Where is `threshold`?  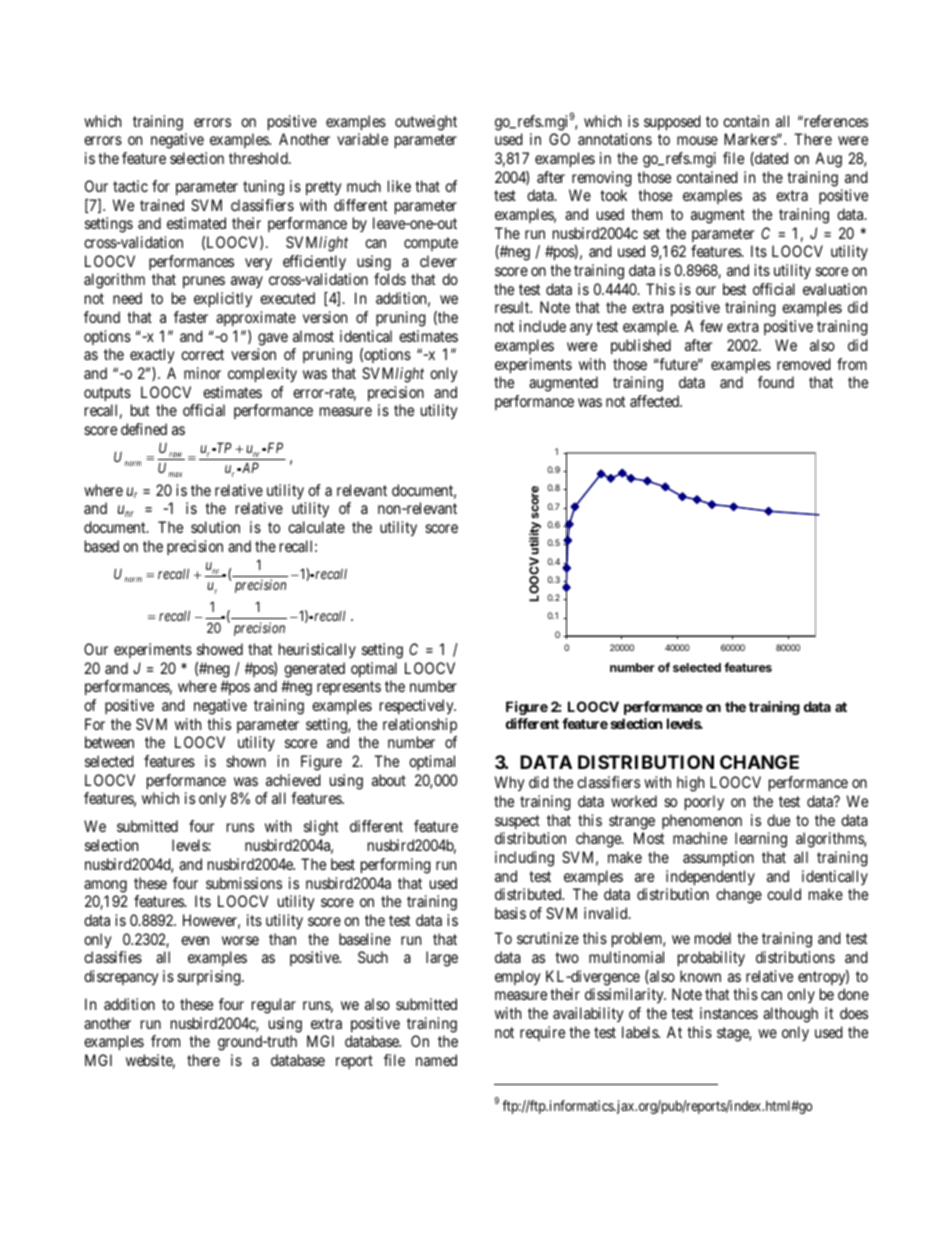 threshold is located at coordinates (259, 158).
